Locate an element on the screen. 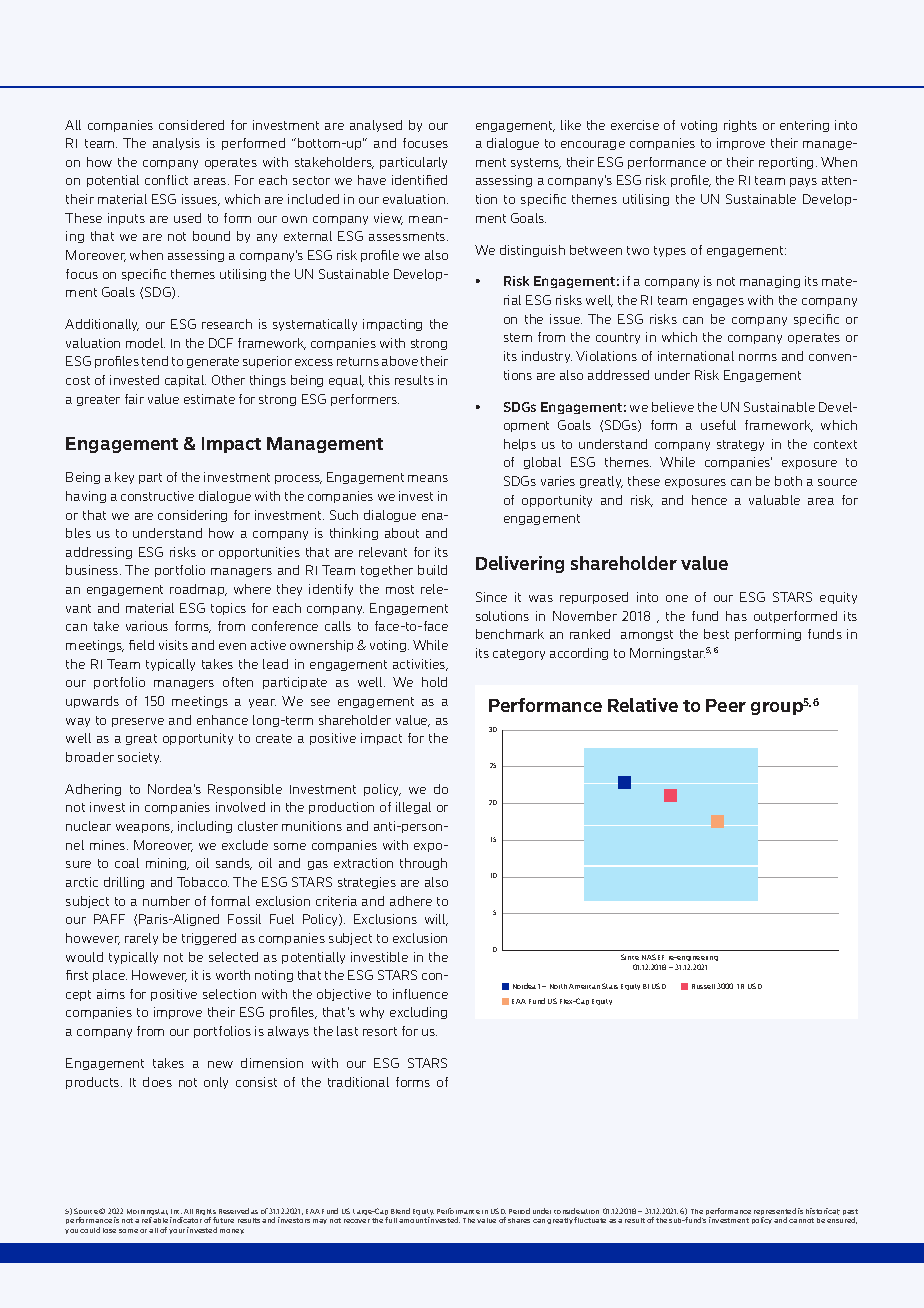 This screenshot has width=924, height=1308. analysis is located at coordinates (176, 144).
